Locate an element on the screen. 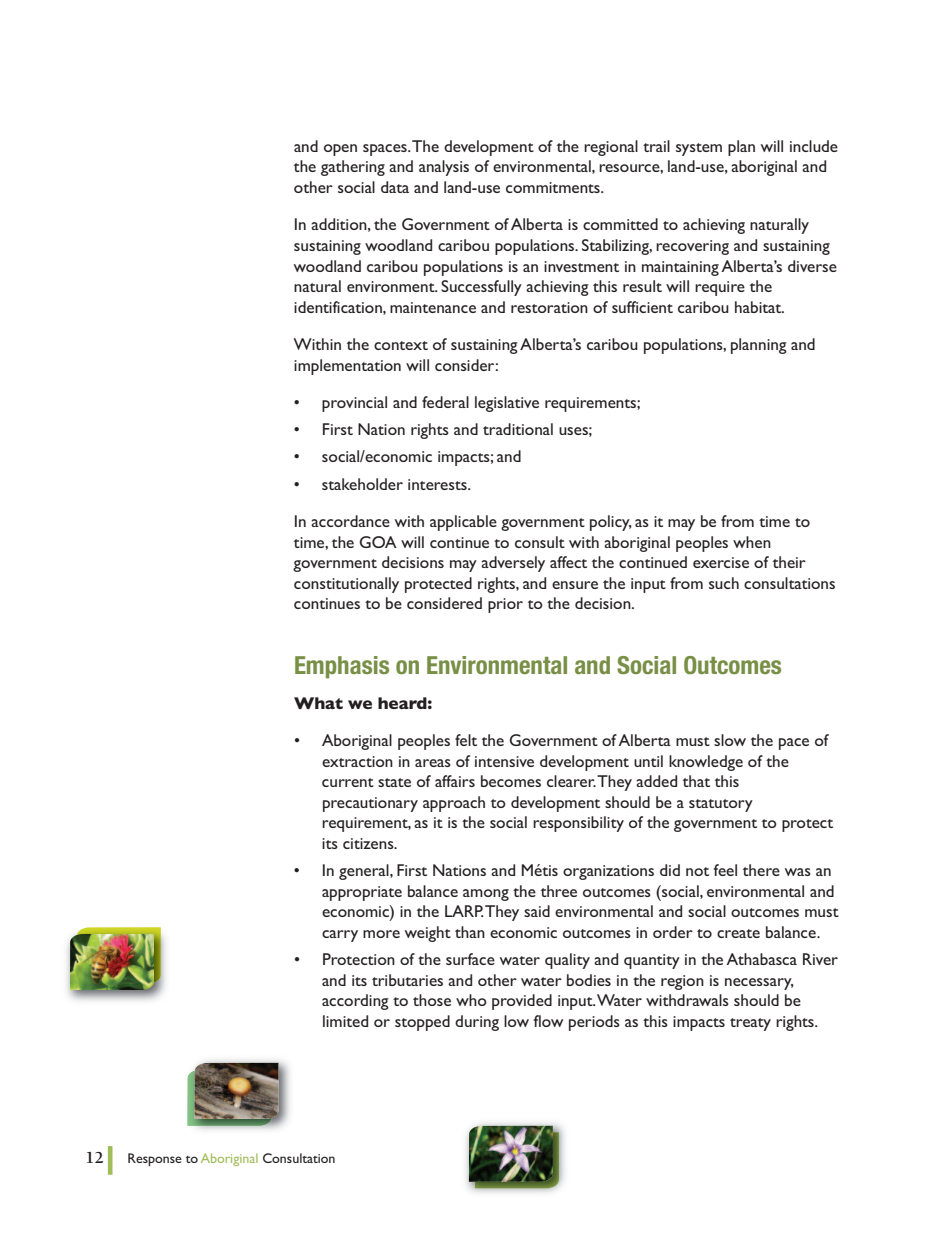 The height and width of the screenshot is (1233, 952). such is located at coordinates (724, 583).
